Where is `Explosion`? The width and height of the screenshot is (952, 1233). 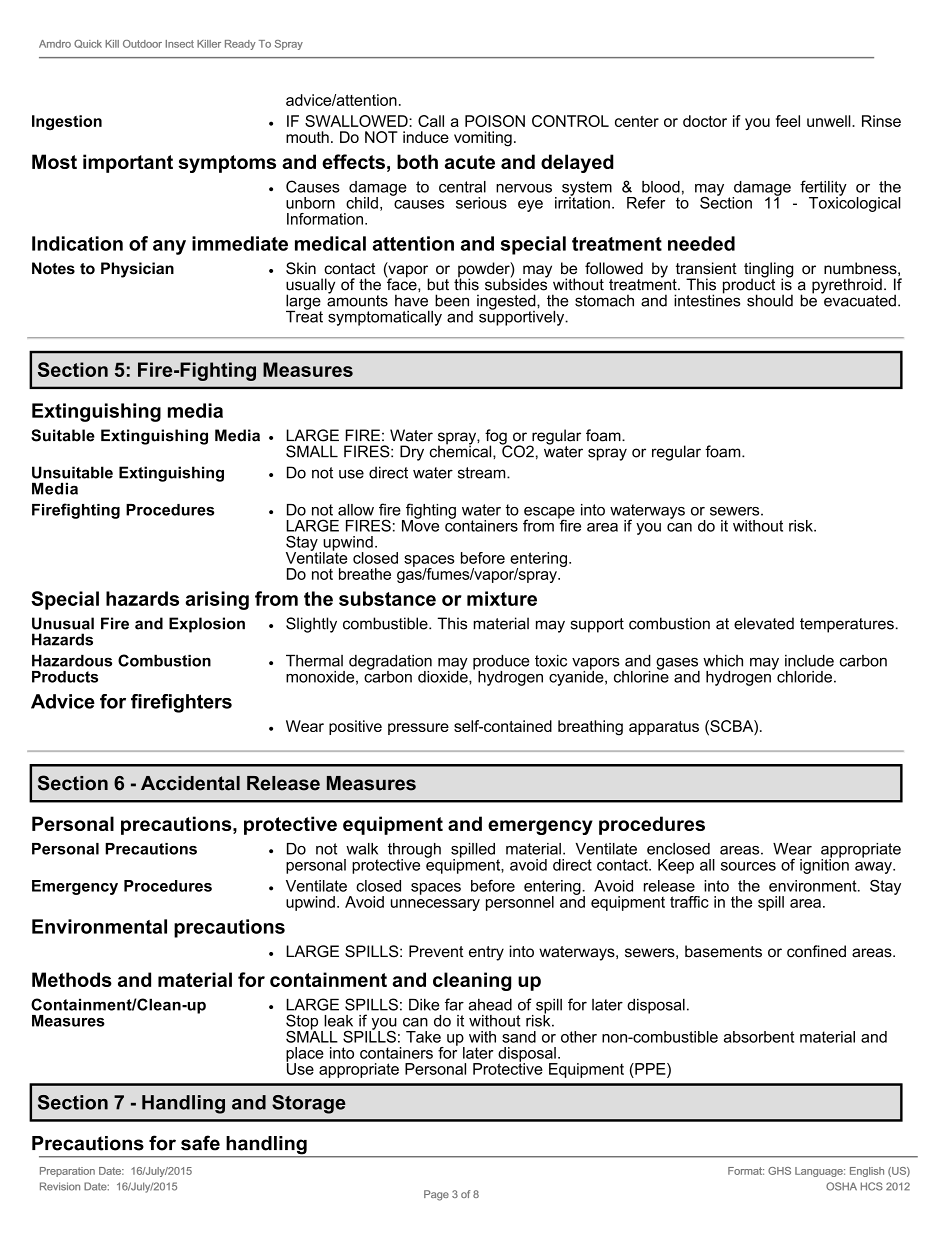 Explosion is located at coordinates (207, 625).
